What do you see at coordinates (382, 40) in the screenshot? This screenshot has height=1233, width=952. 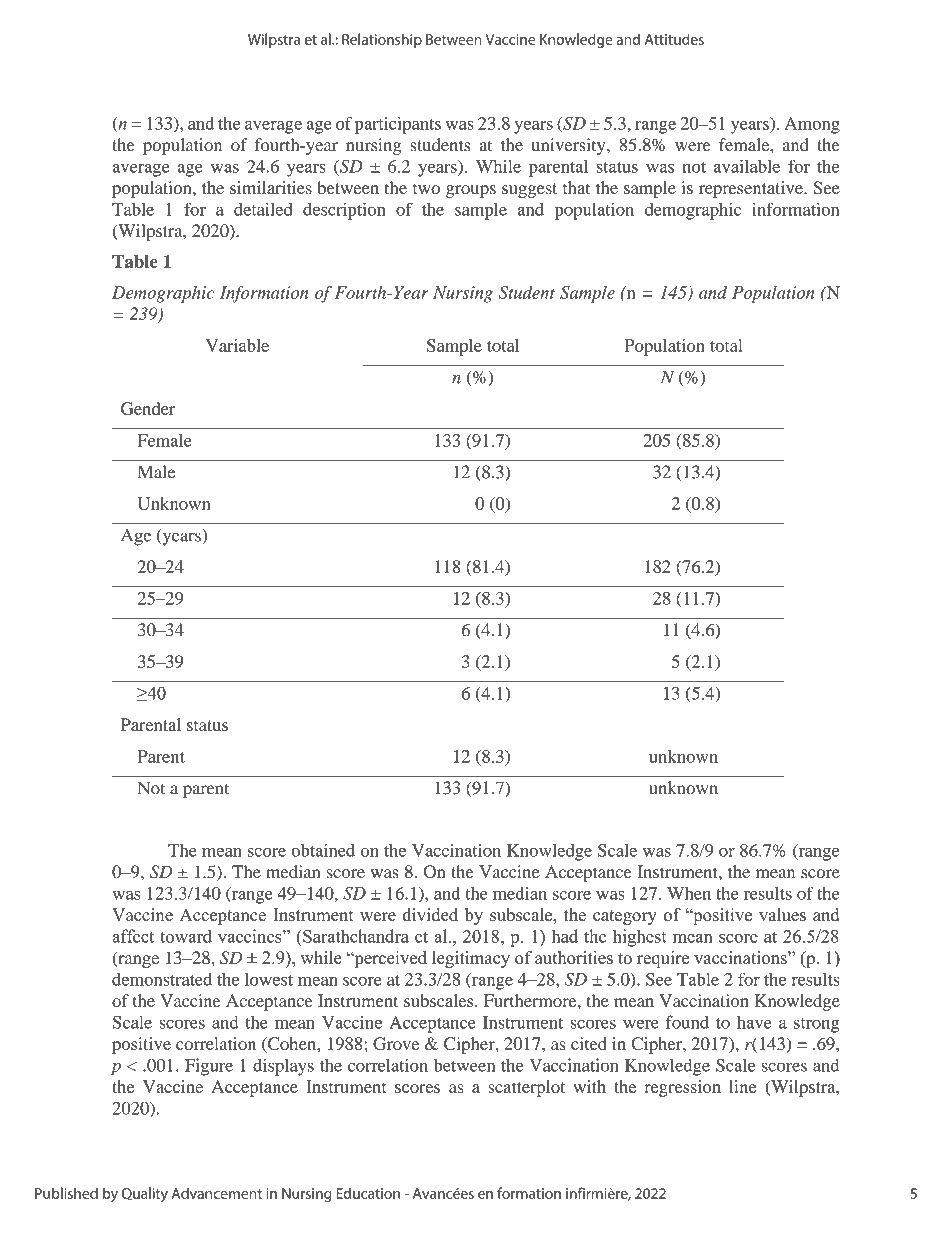 I see `Relationship` at bounding box center [382, 40].
